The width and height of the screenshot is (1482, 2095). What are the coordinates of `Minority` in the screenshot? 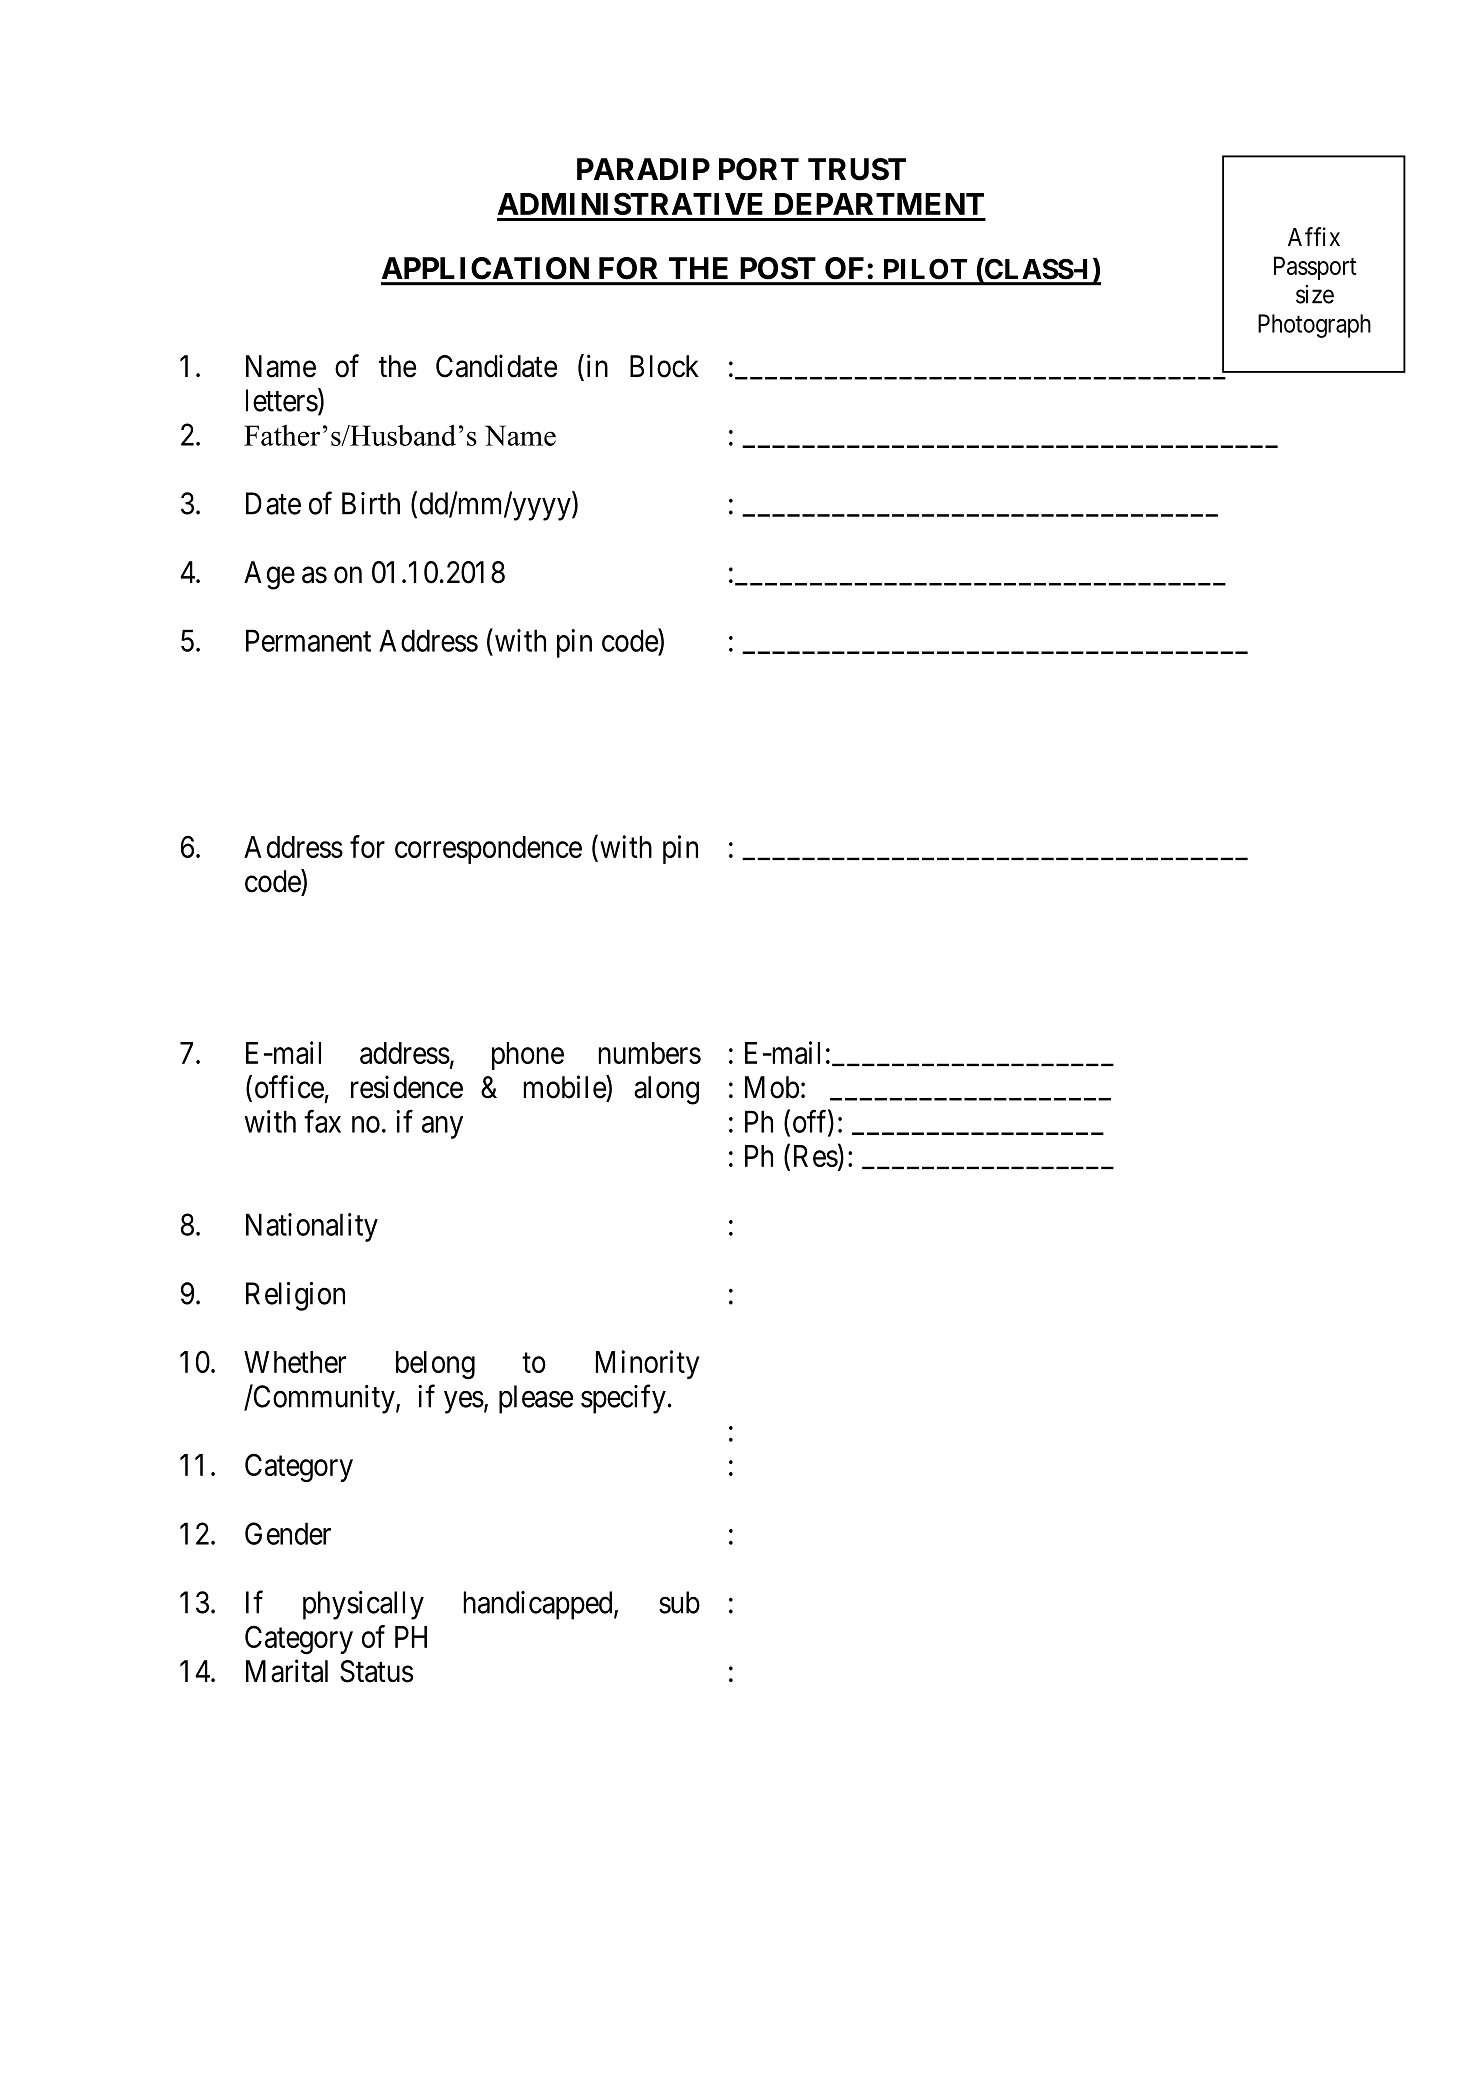 It's located at (648, 1364).
